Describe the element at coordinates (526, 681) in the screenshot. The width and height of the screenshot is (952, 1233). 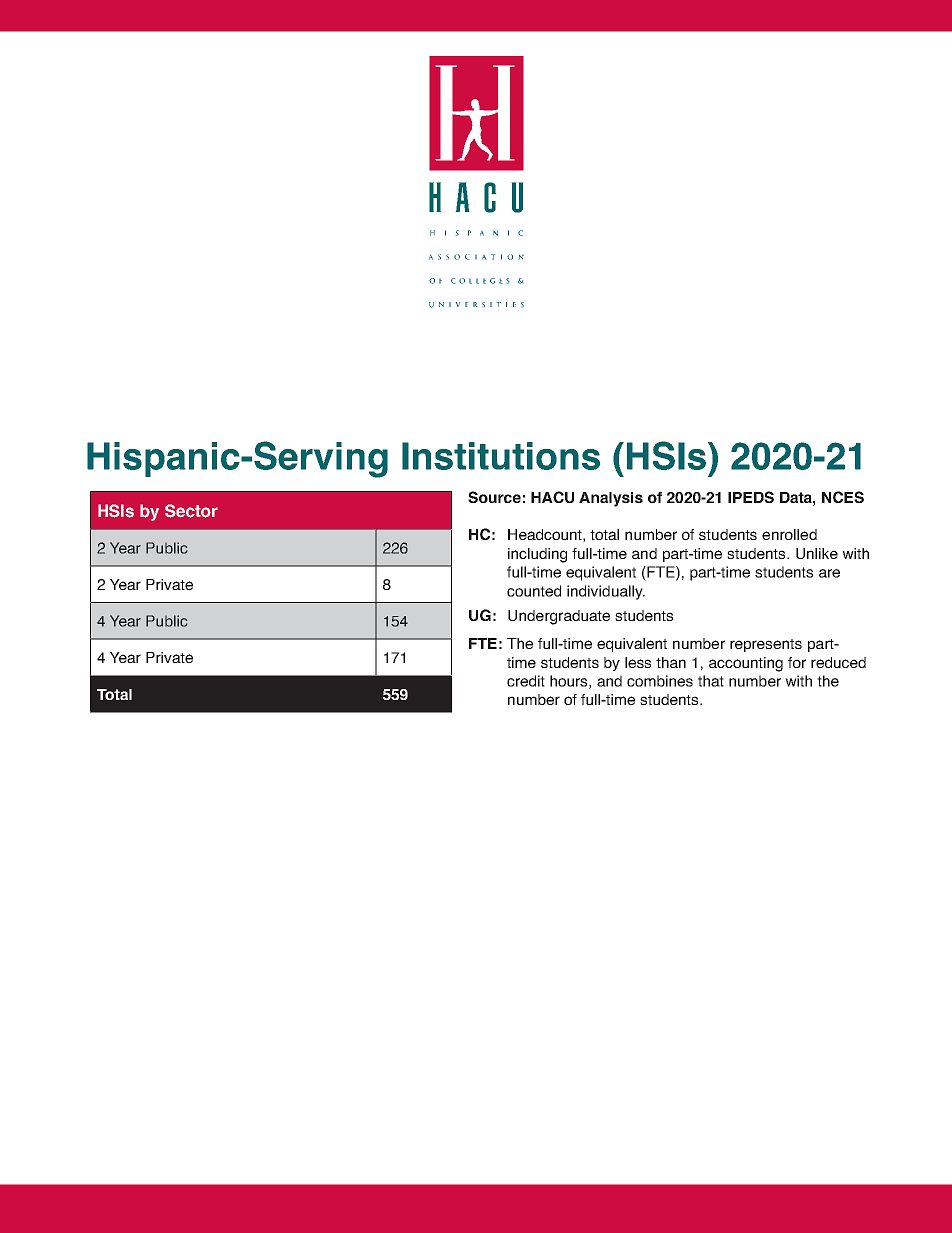
I see `credit` at that location.
